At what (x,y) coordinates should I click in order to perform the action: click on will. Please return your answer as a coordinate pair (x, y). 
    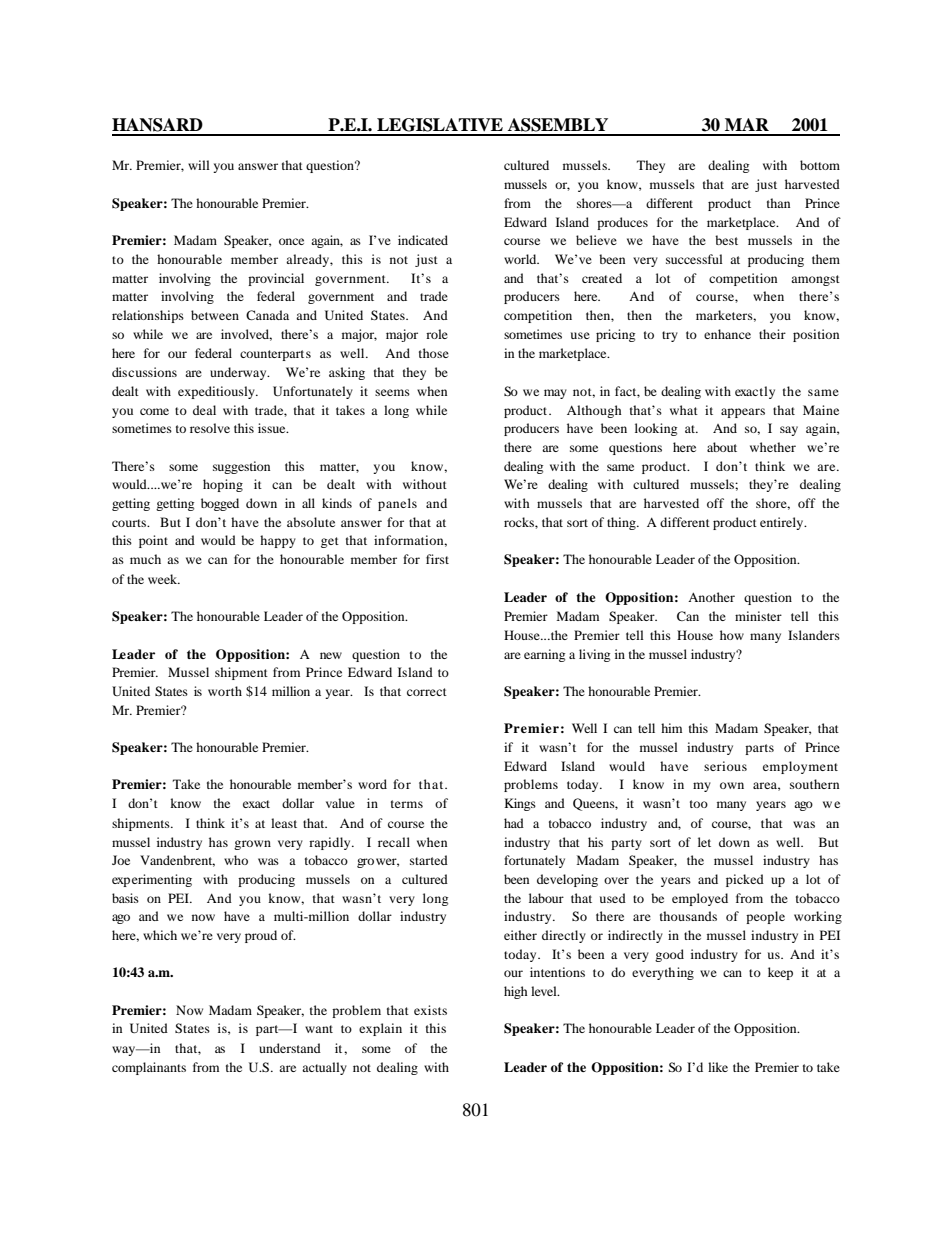
    Looking at the image, I should click on (199, 165).
